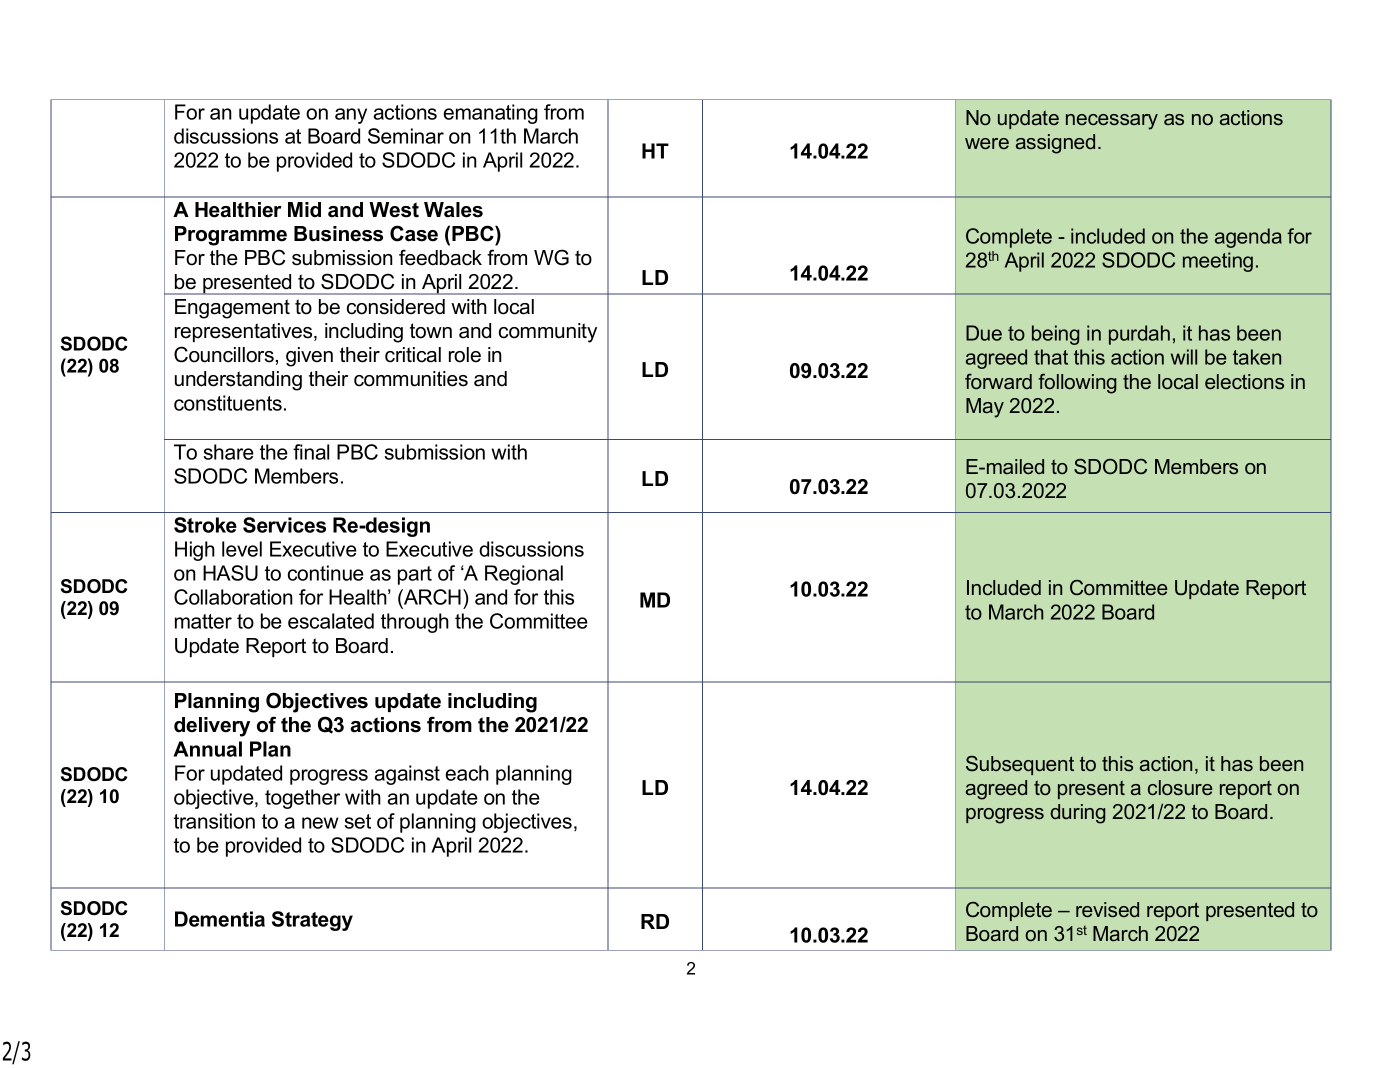 The image size is (1382, 1068). What do you see at coordinates (1056, 335) in the page?
I see `being` at bounding box center [1056, 335].
